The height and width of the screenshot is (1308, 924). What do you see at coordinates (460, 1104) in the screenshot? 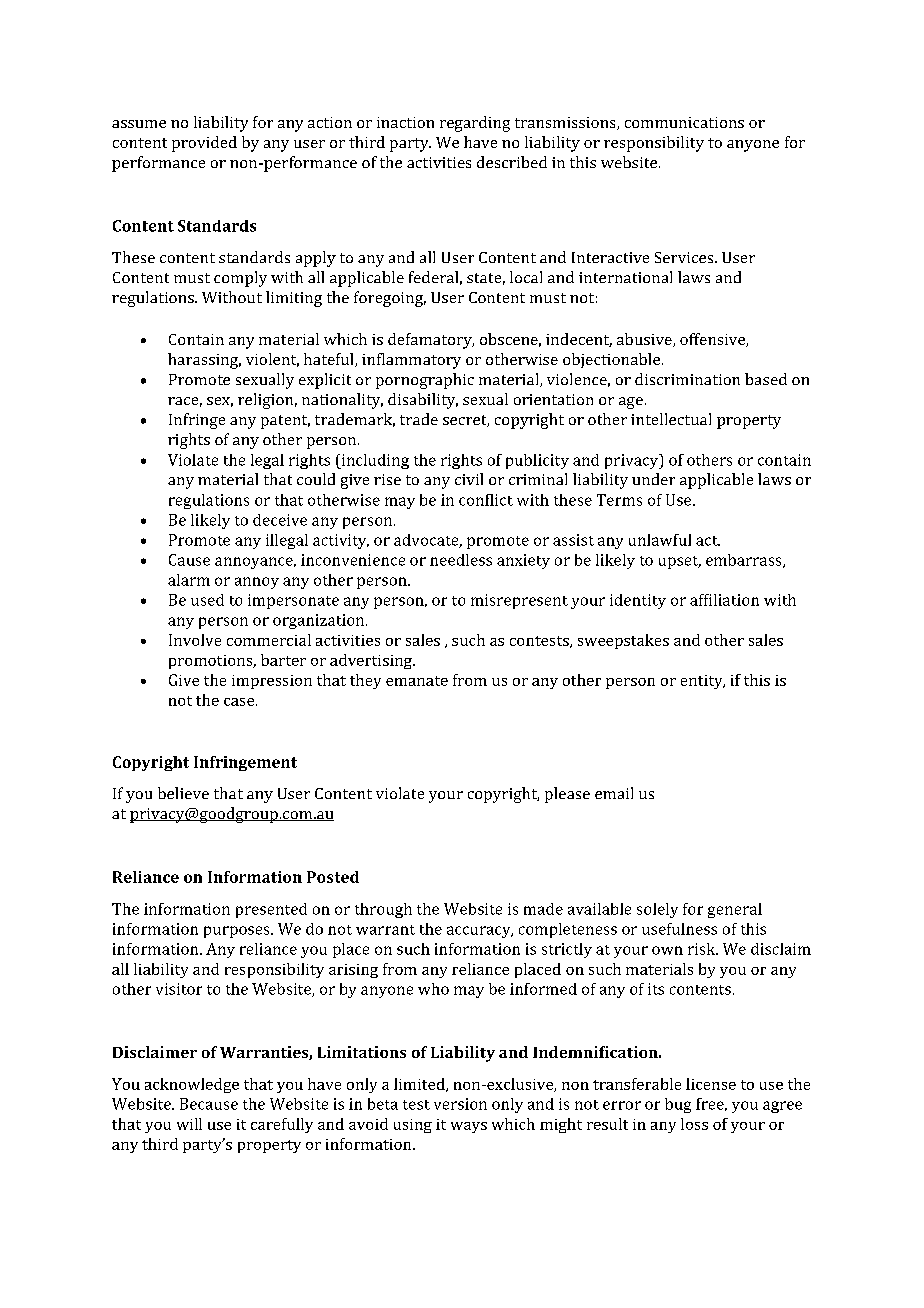
I see `version` at bounding box center [460, 1104].
